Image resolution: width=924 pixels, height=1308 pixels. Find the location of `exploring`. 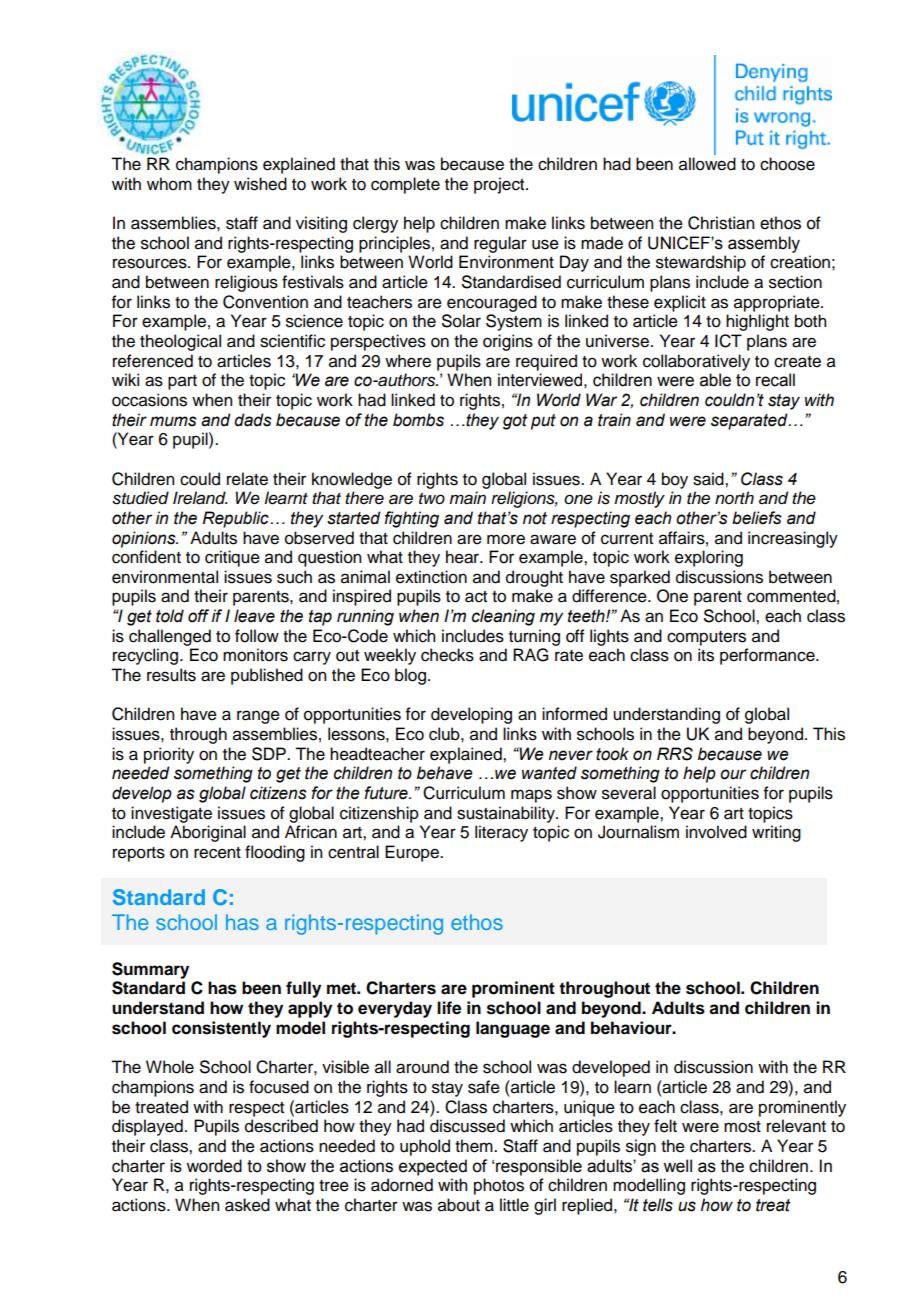

exploring is located at coordinates (709, 558).
